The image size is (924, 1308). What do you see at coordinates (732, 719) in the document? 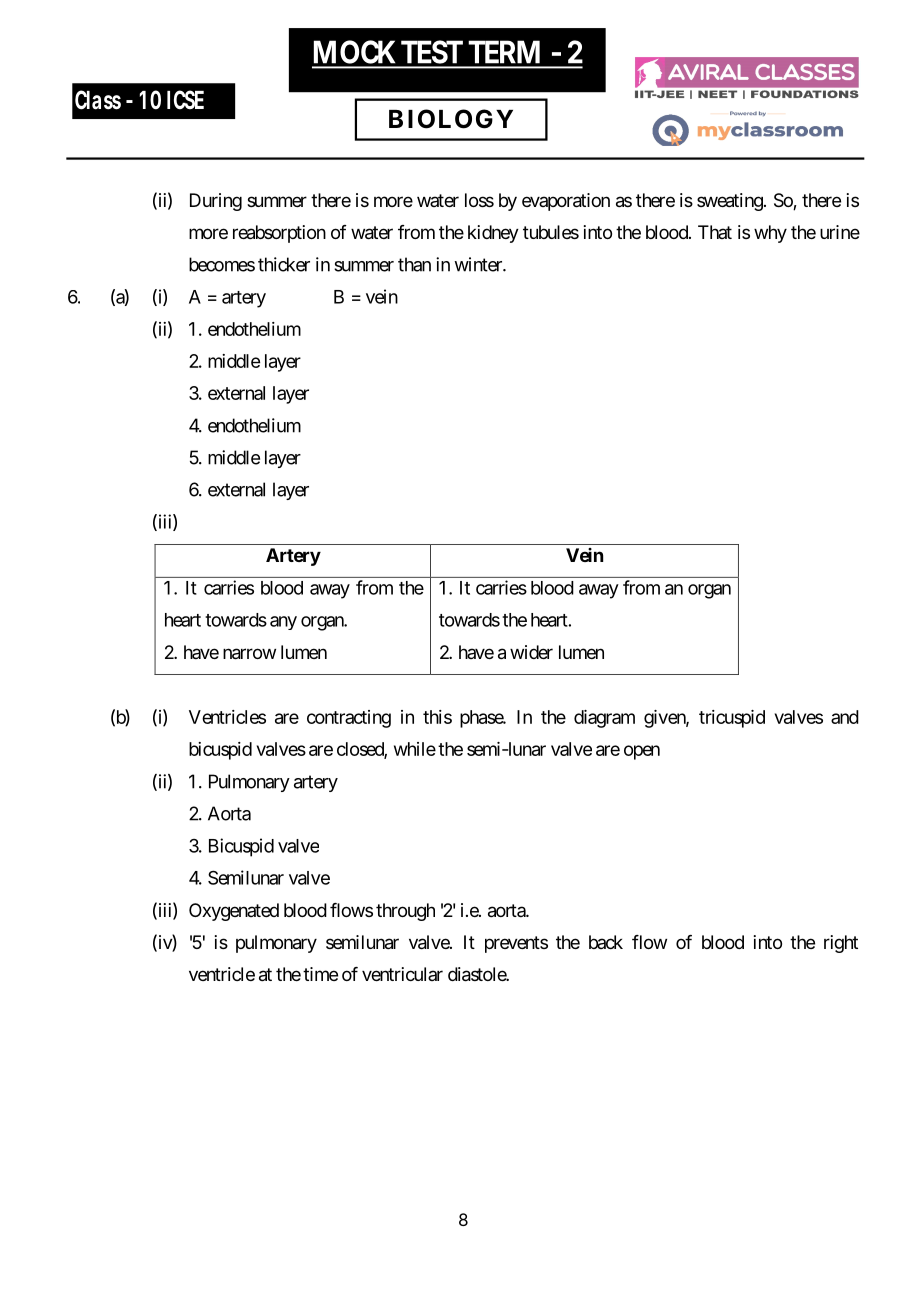
I see `tricuspid` at bounding box center [732, 719].
